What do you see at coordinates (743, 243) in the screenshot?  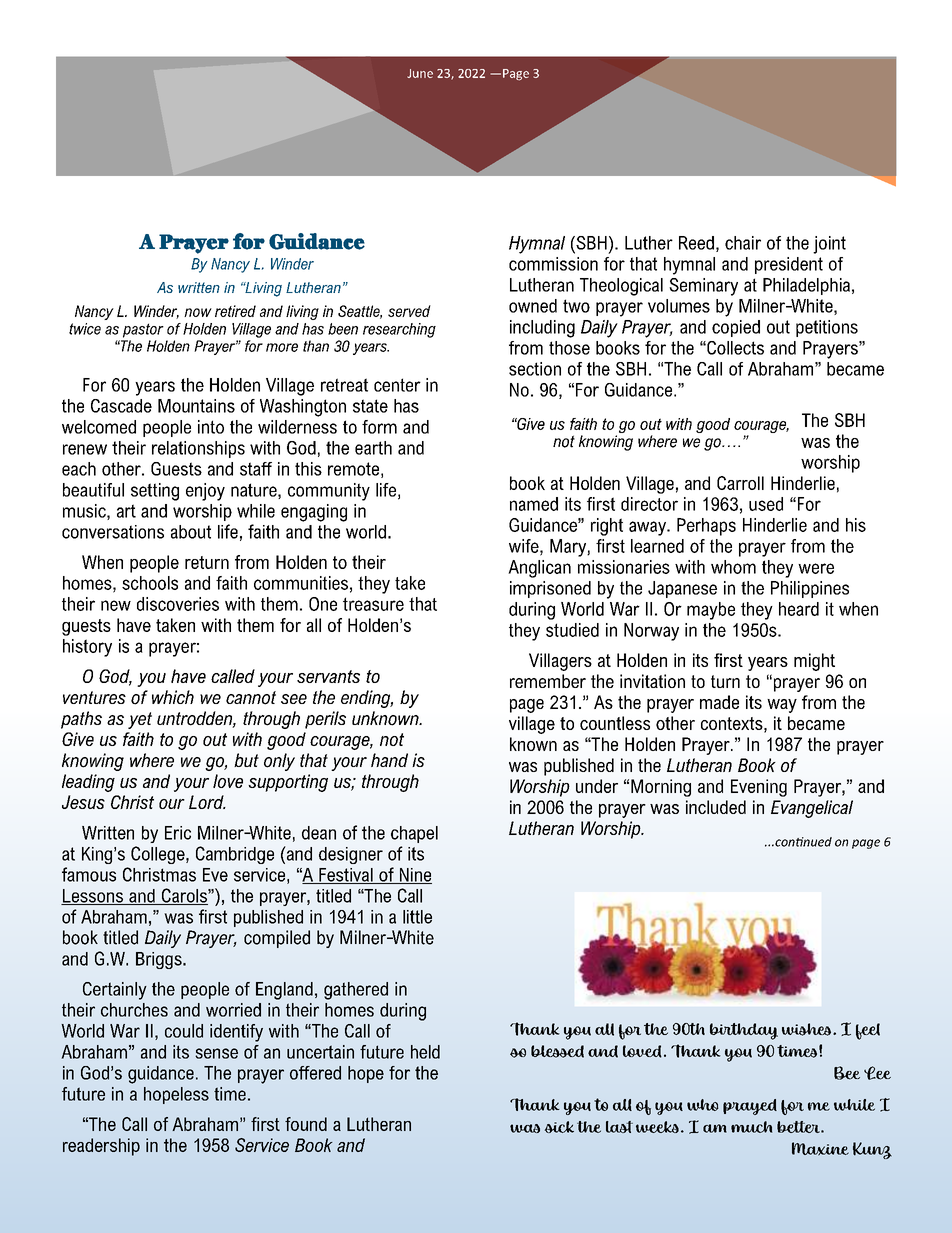 I see `chair` at bounding box center [743, 243].
